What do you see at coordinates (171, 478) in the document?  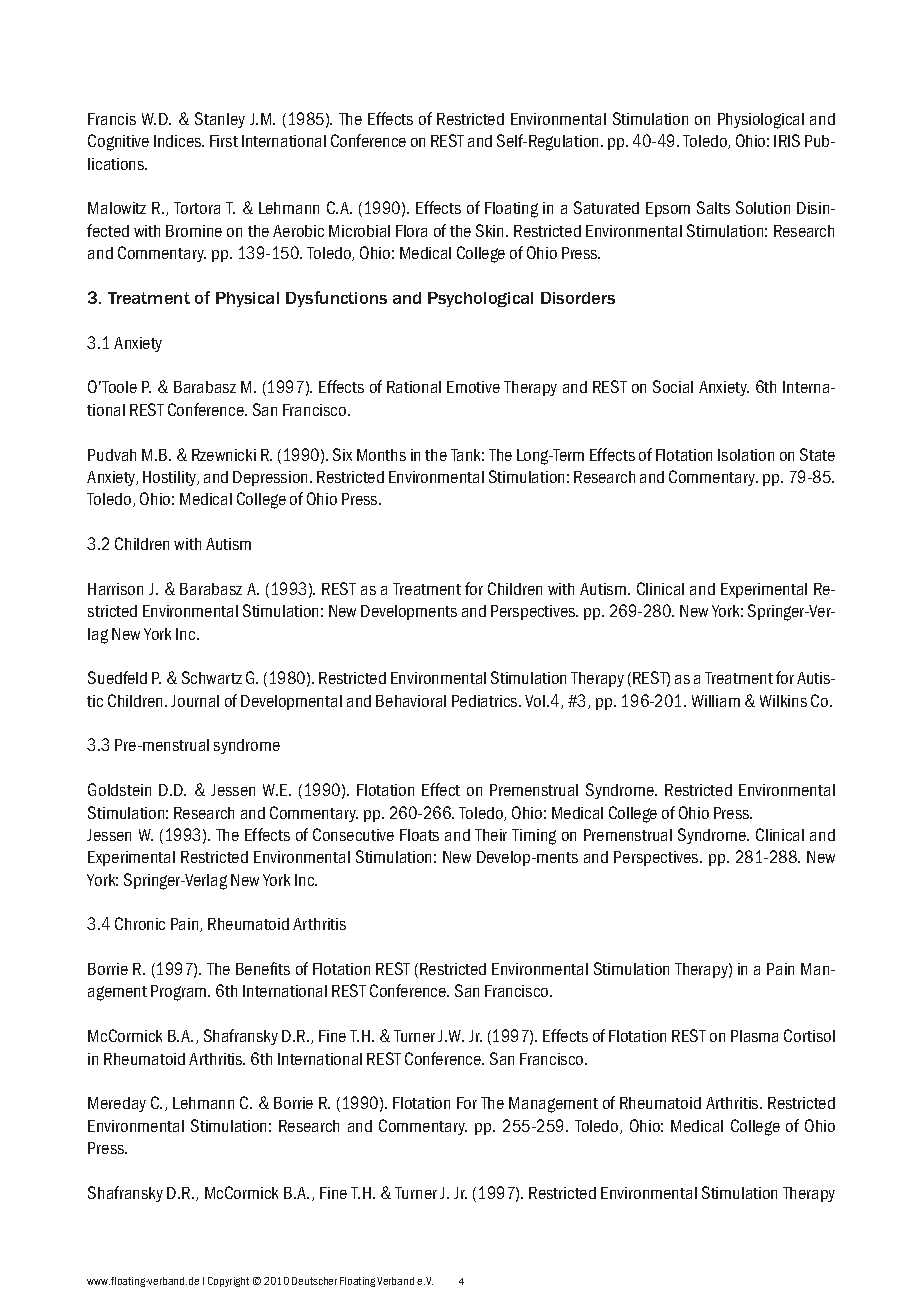 I see `Hostility` at bounding box center [171, 478].
